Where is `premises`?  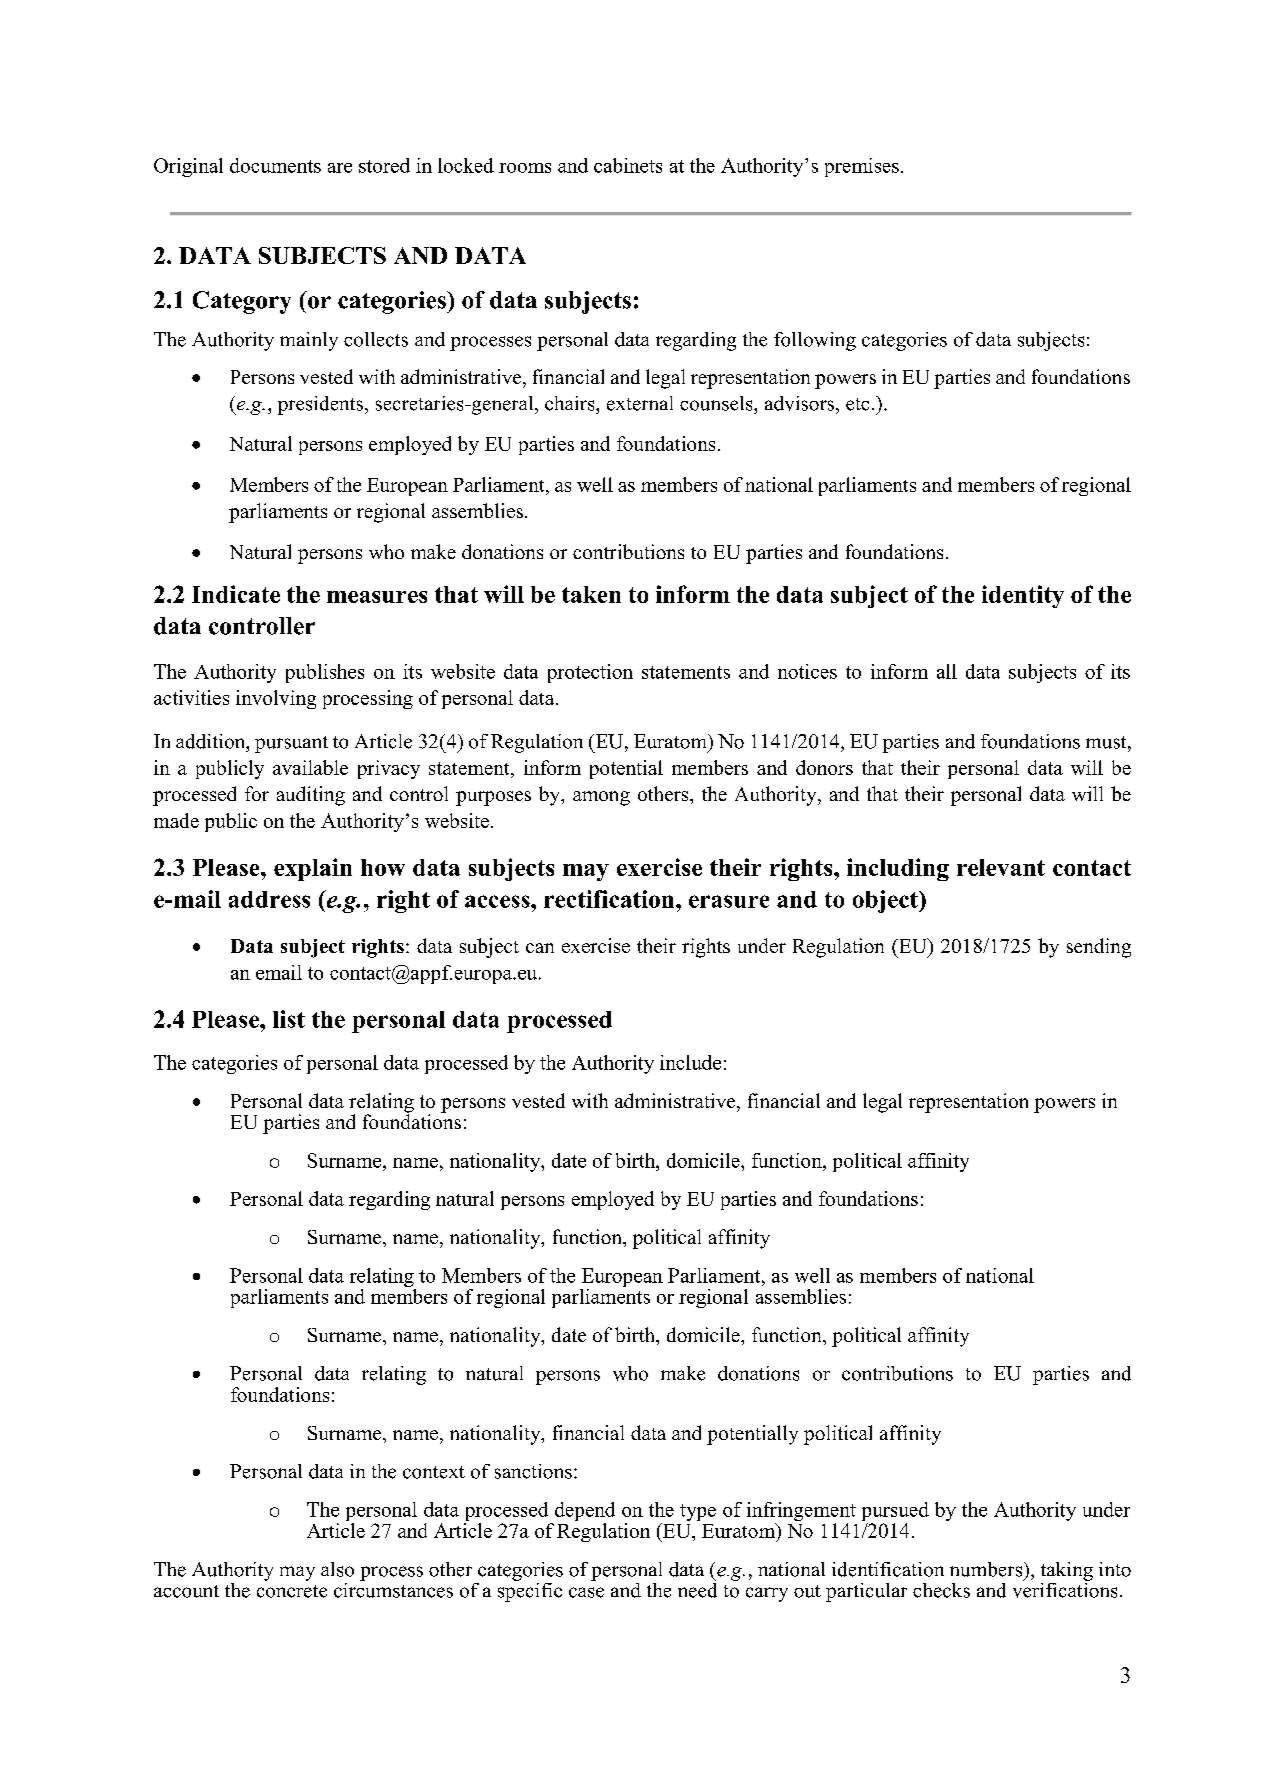 premises is located at coordinates (862, 167).
